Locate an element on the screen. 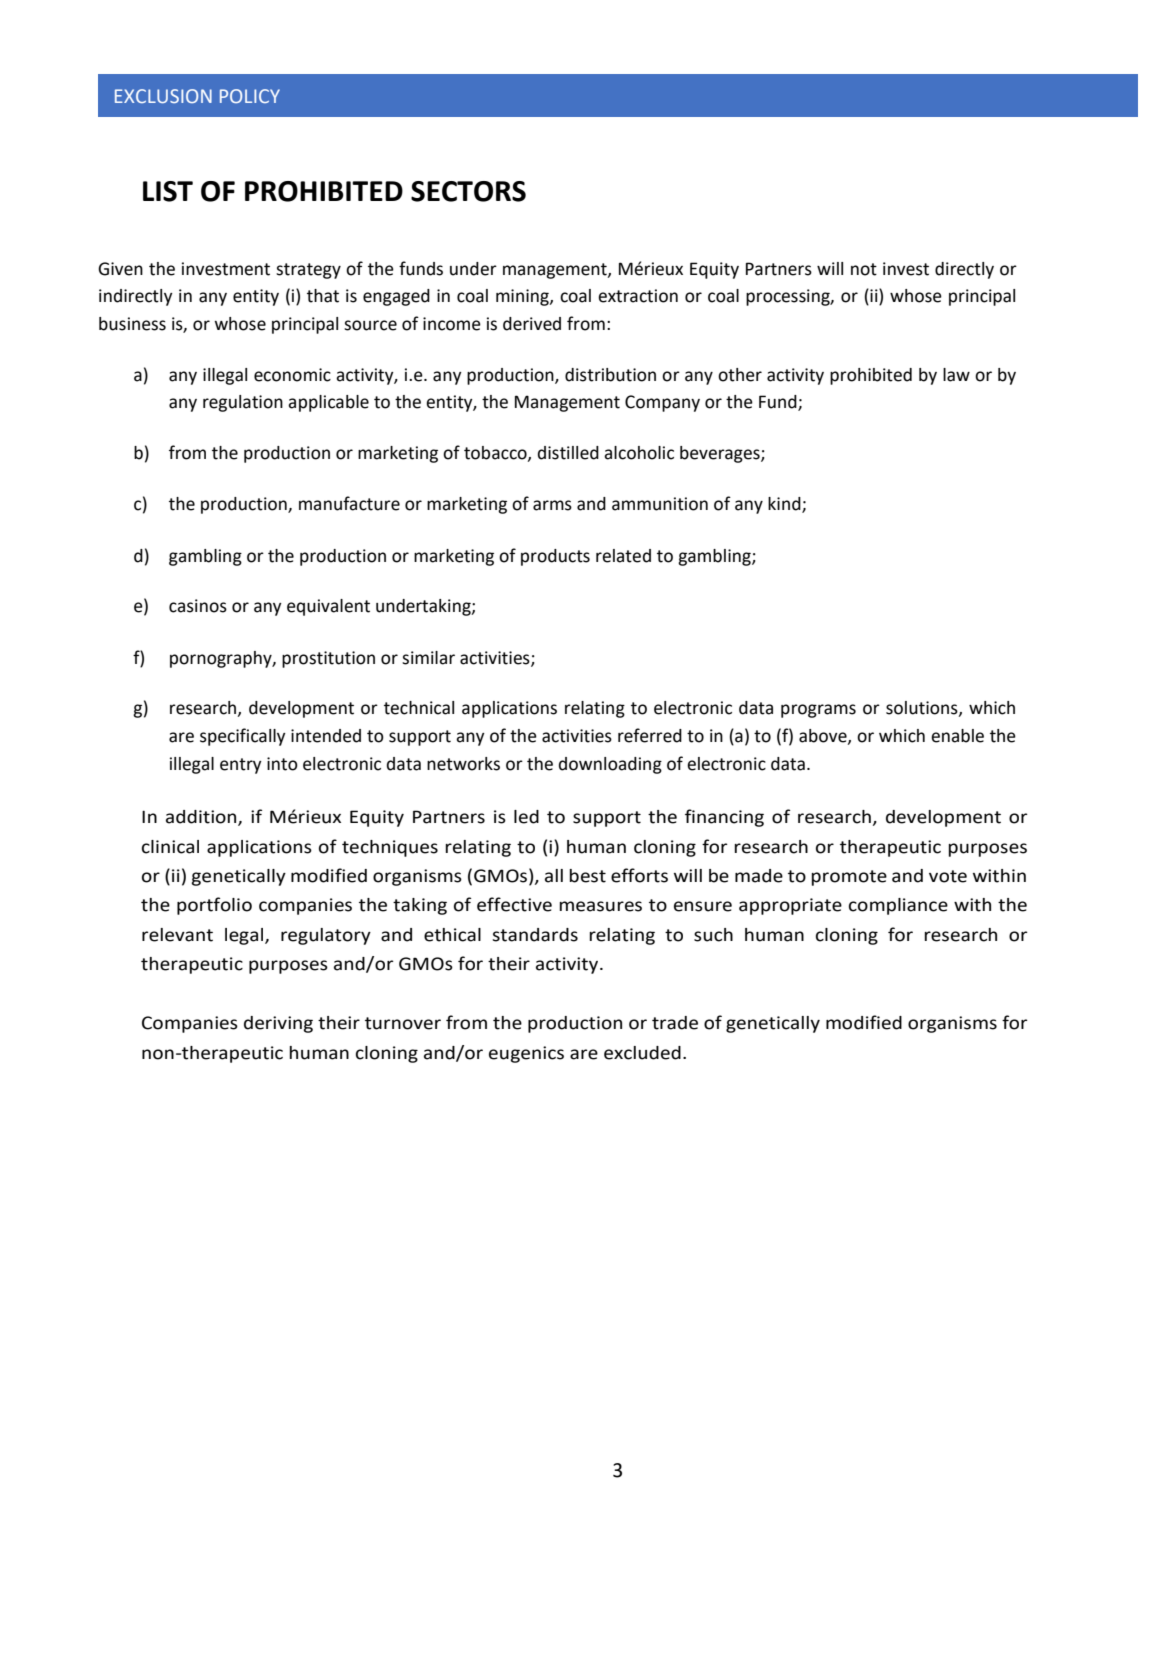 This screenshot has height=1653, width=1169. derived is located at coordinates (532, 324).
